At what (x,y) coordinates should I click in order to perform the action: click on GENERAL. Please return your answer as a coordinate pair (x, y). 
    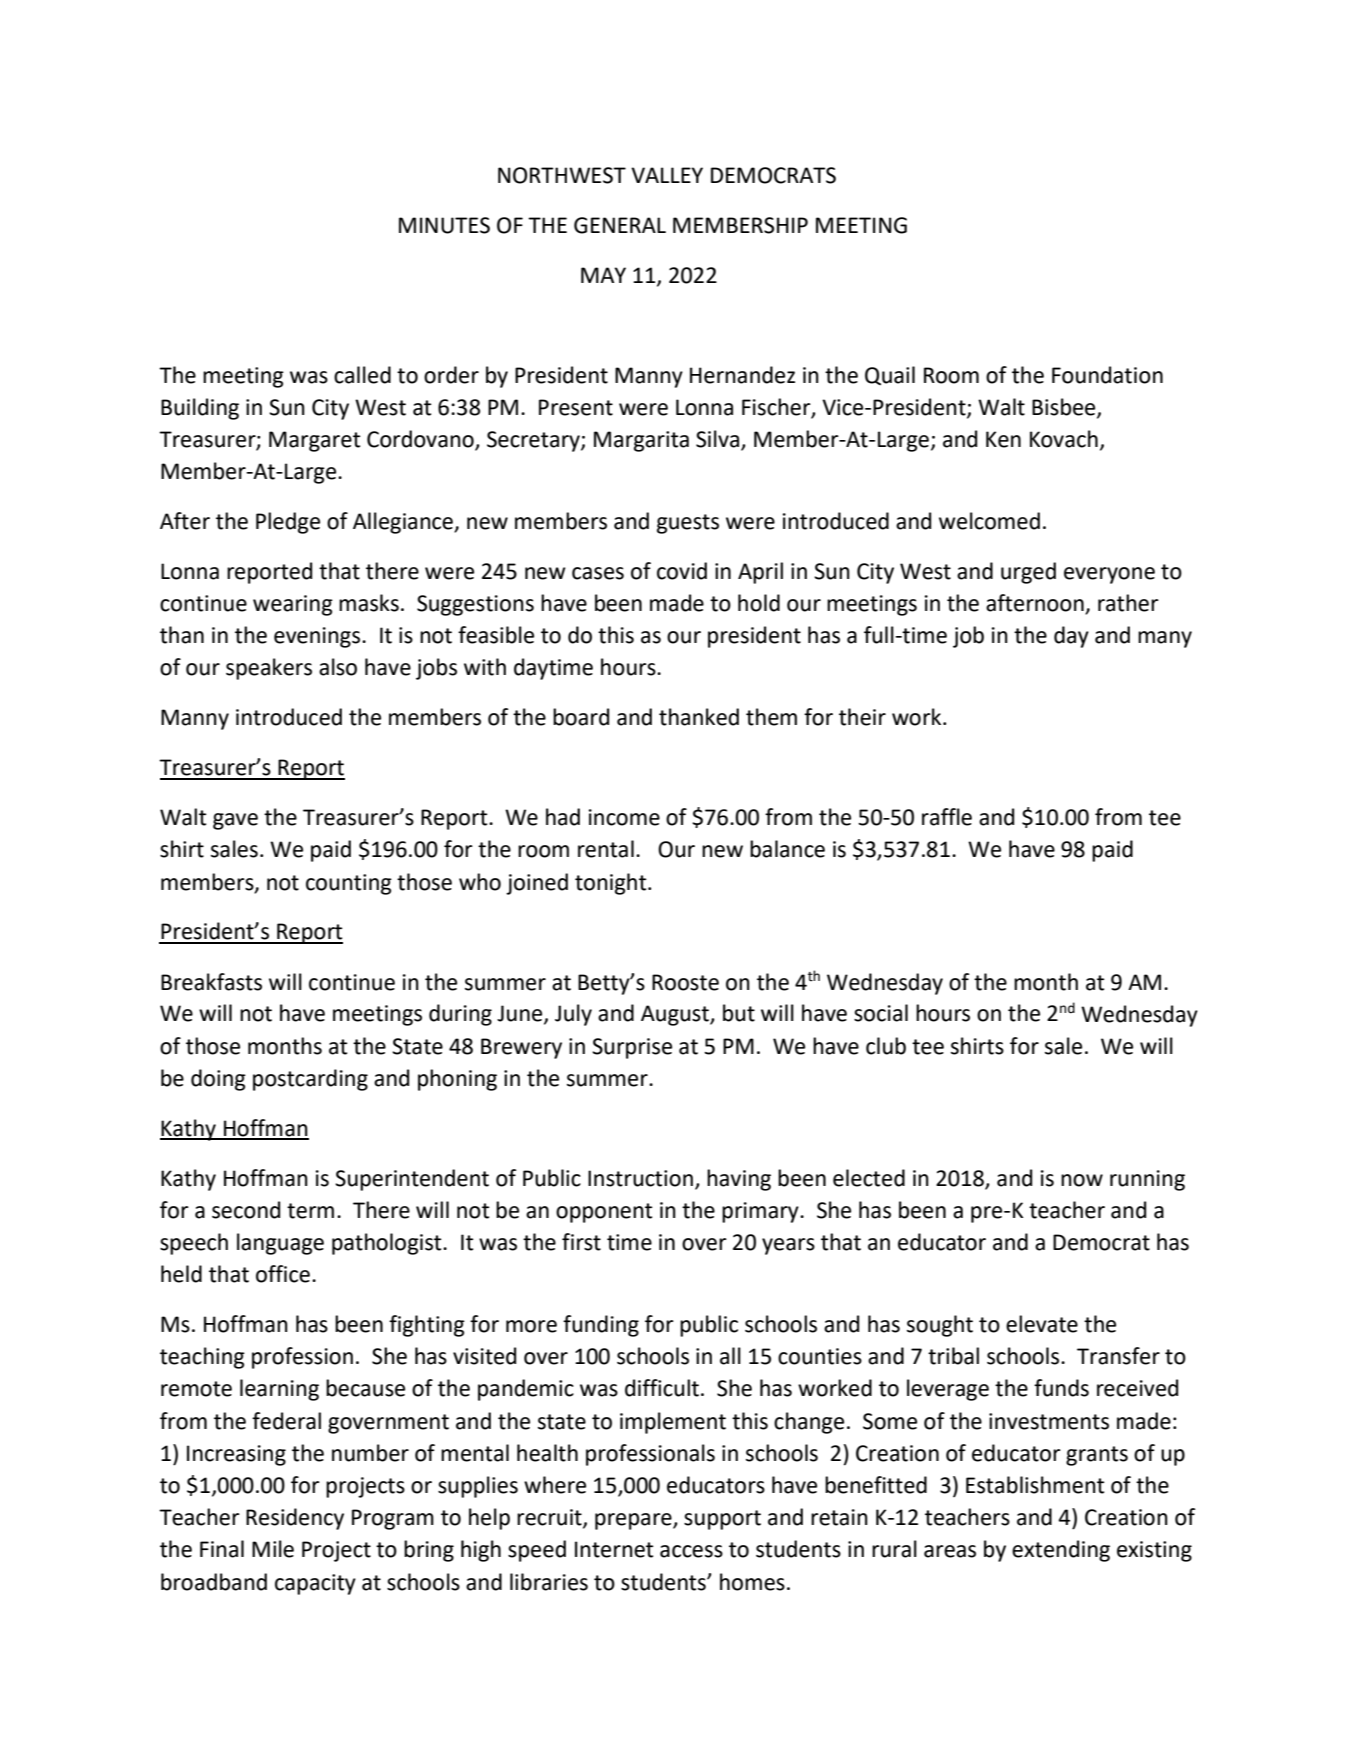
    Looking at the image, I should click on (620, 225).
